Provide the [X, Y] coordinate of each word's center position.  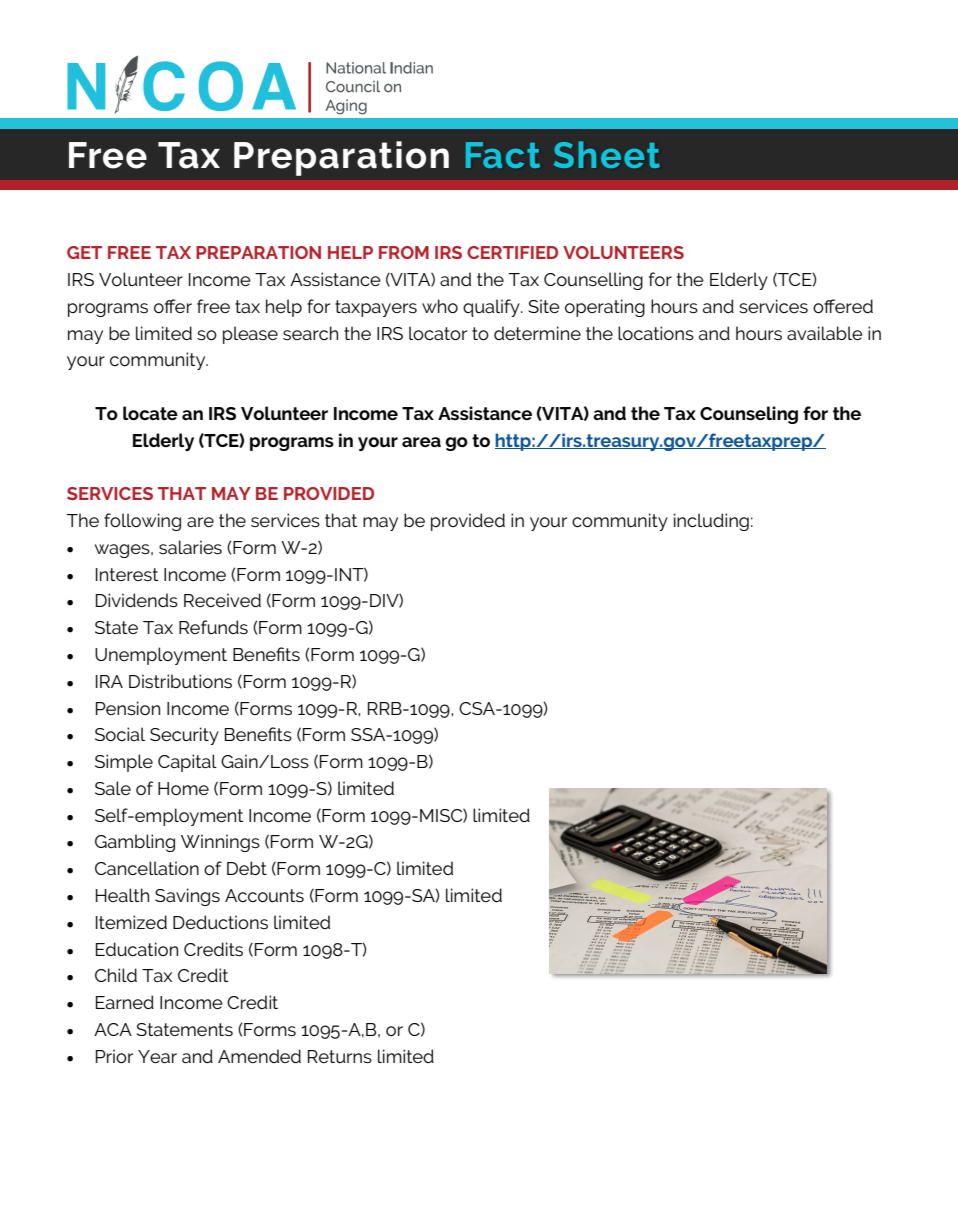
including [711, 522]
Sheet [607, 154]
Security [184, 736]
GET [84, 252]
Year [157, 1056]
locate [150, 413]
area [421, 442]
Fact [503, 155]
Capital [187, 763]
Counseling [749, 415]
